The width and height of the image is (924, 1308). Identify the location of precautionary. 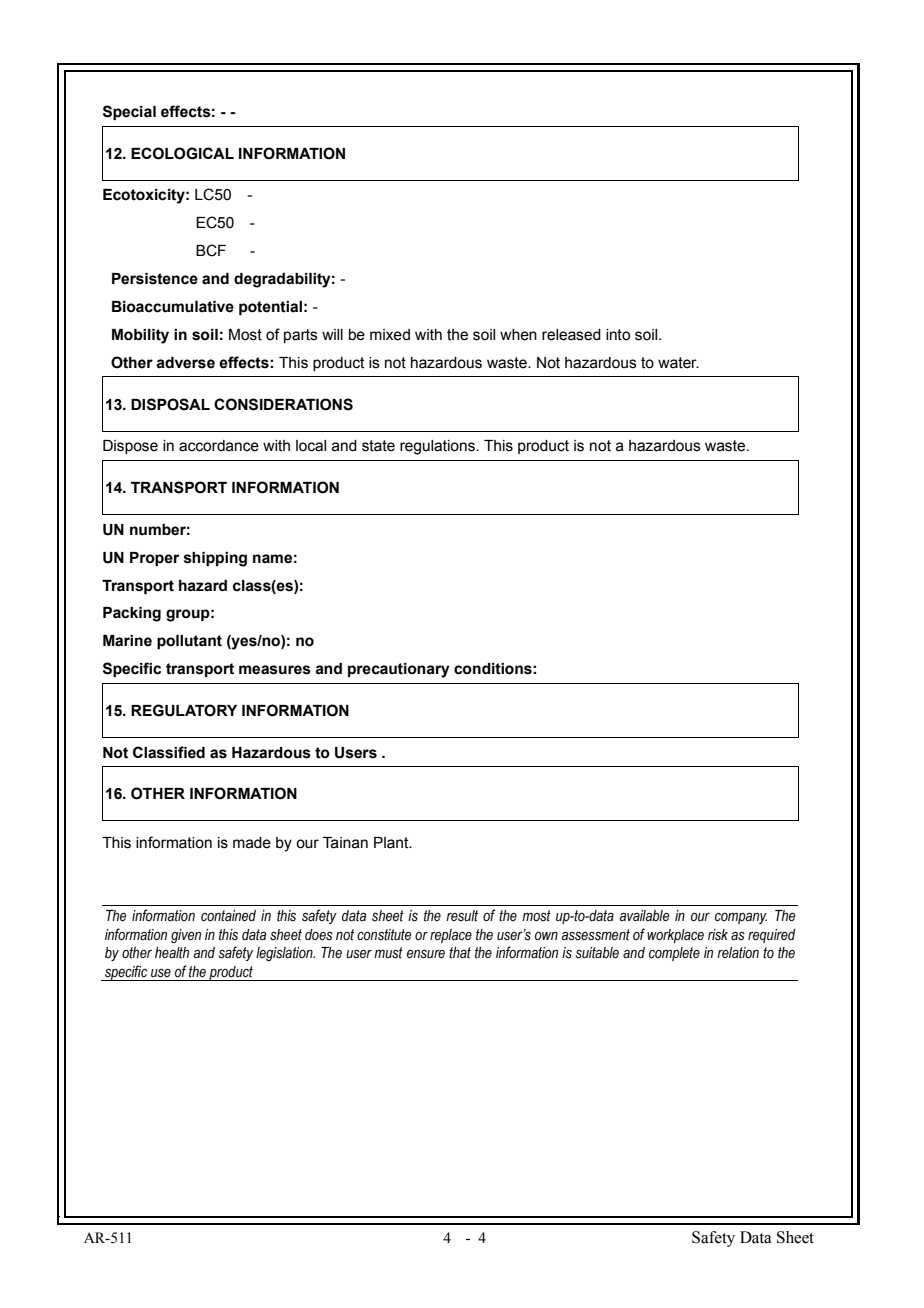
(399, 670).
